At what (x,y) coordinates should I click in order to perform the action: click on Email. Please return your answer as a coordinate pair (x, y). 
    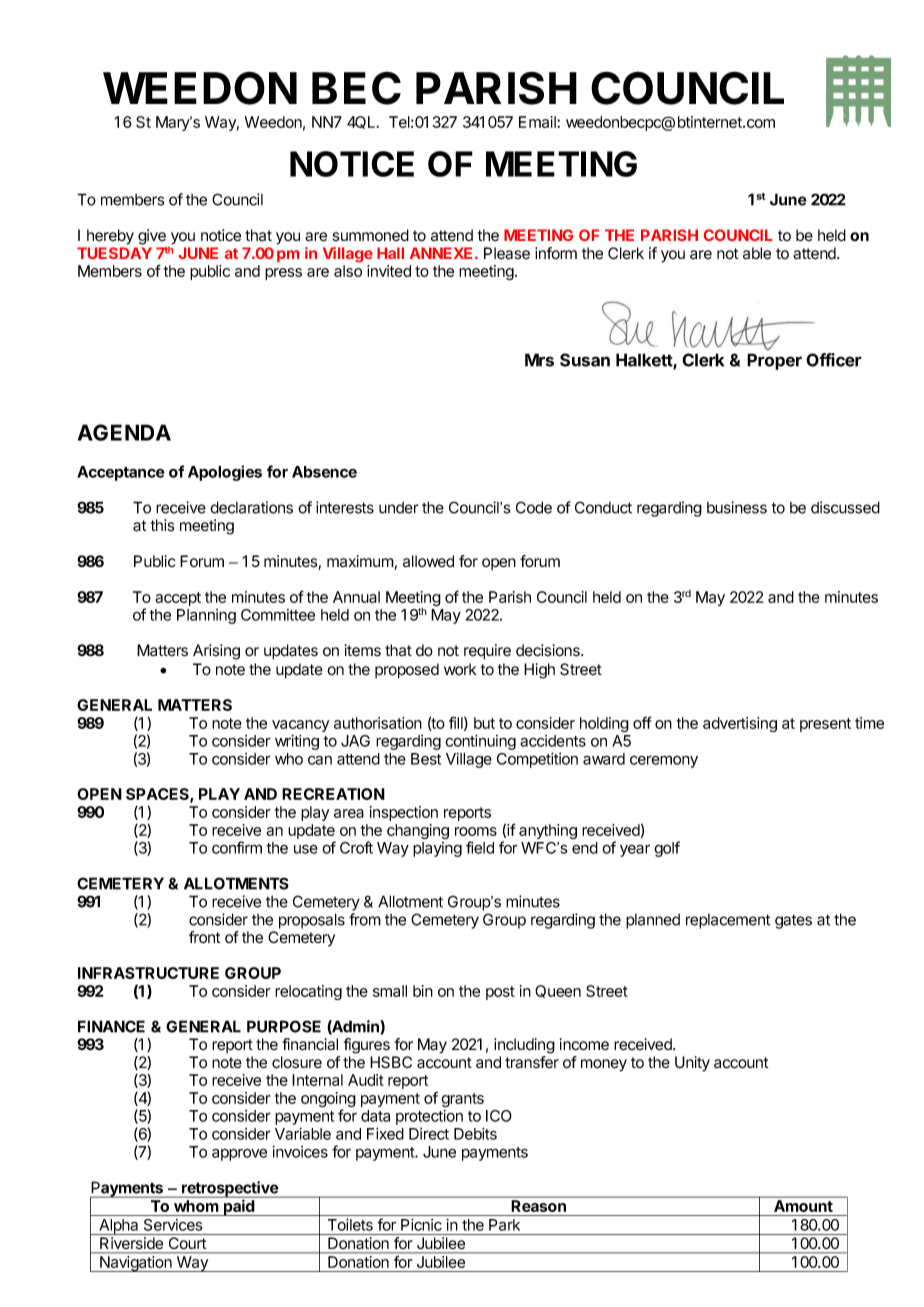
    Looking at the image, I should click on (538, 122).
